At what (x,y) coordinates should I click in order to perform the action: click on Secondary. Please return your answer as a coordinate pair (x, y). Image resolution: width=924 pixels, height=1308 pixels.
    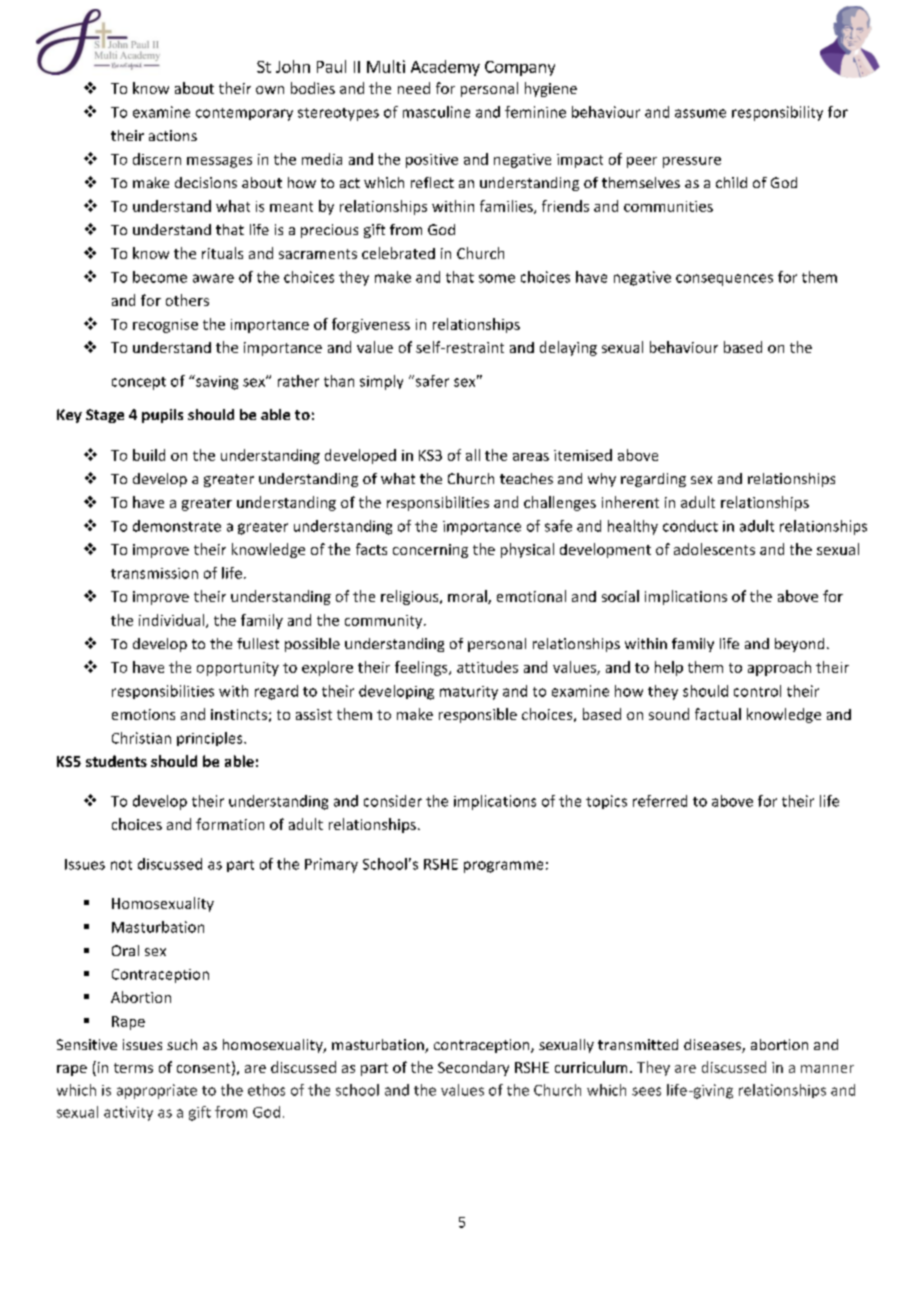
    Looking at the image, I should click on (473, 1068).
